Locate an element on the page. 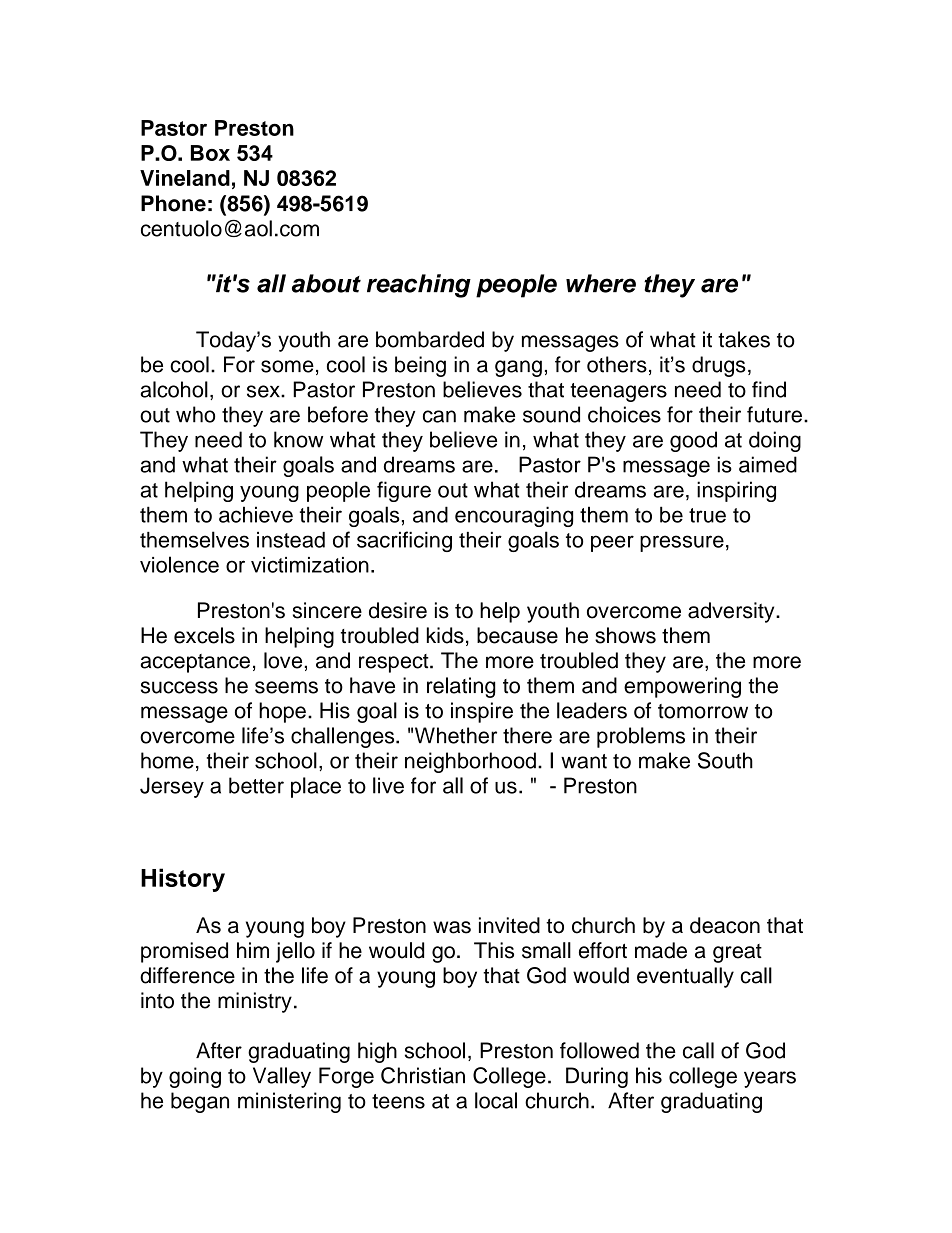 The image size is (952, 1233). going is located at coordinates (195, 1077).
